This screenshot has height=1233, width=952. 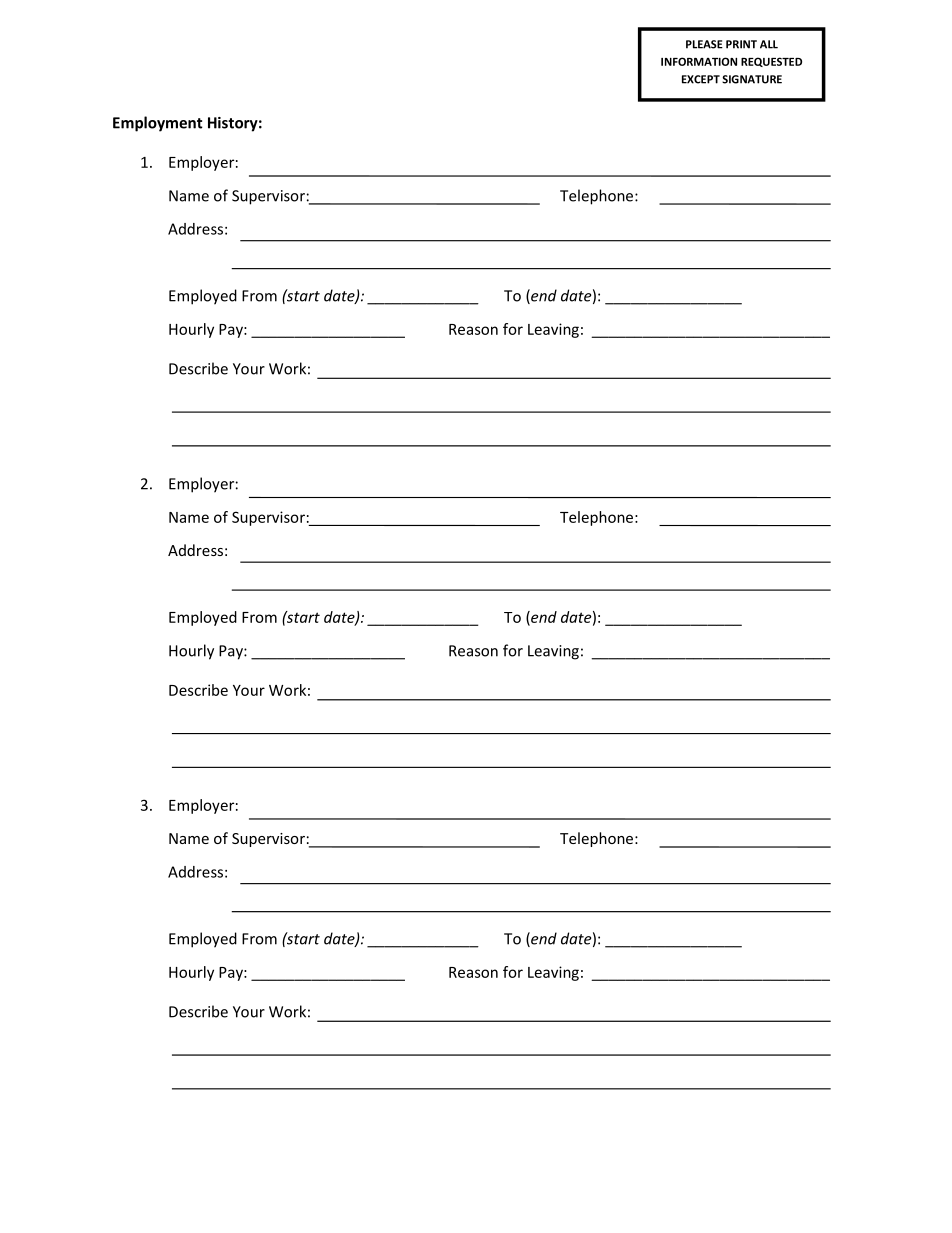 What do you see at coordinates (769, 44) in the screenshot?
I see `ALL` at bounding box center [769, 44].
